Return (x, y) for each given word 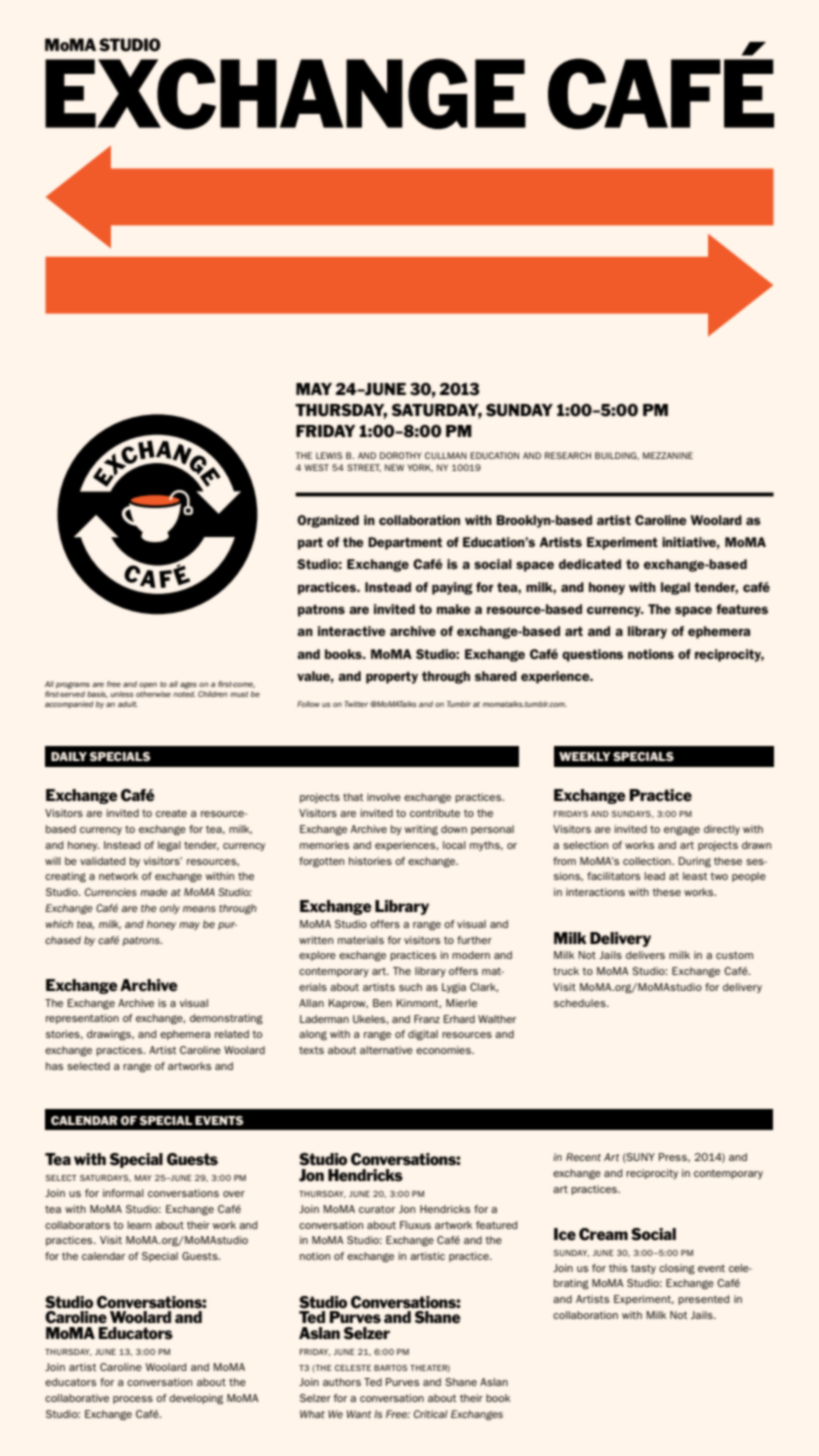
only (170, 909)
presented (703, 1300)
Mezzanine (668, 455)
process (133, 1400)
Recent (583, 1157)
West (317, 467)
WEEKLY (585, 756)
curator (377, 1209)
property (392, 677)
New (394, 467)
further (474, 940)
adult (128, 704)
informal (123, 1193)
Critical (430, 1414)
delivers (645, 955)
